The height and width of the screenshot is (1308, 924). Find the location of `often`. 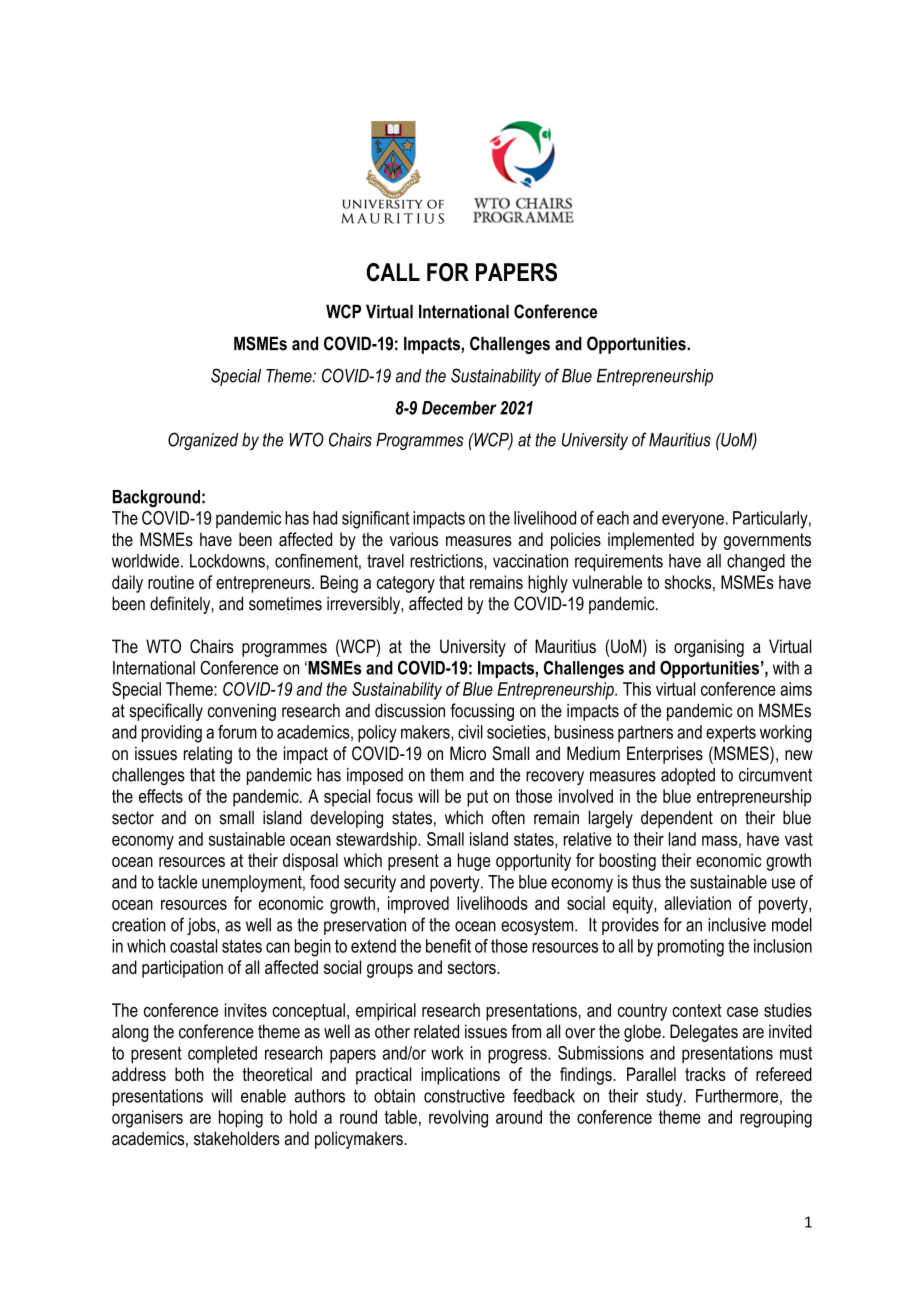

often is located at coordinates (508, 817).
